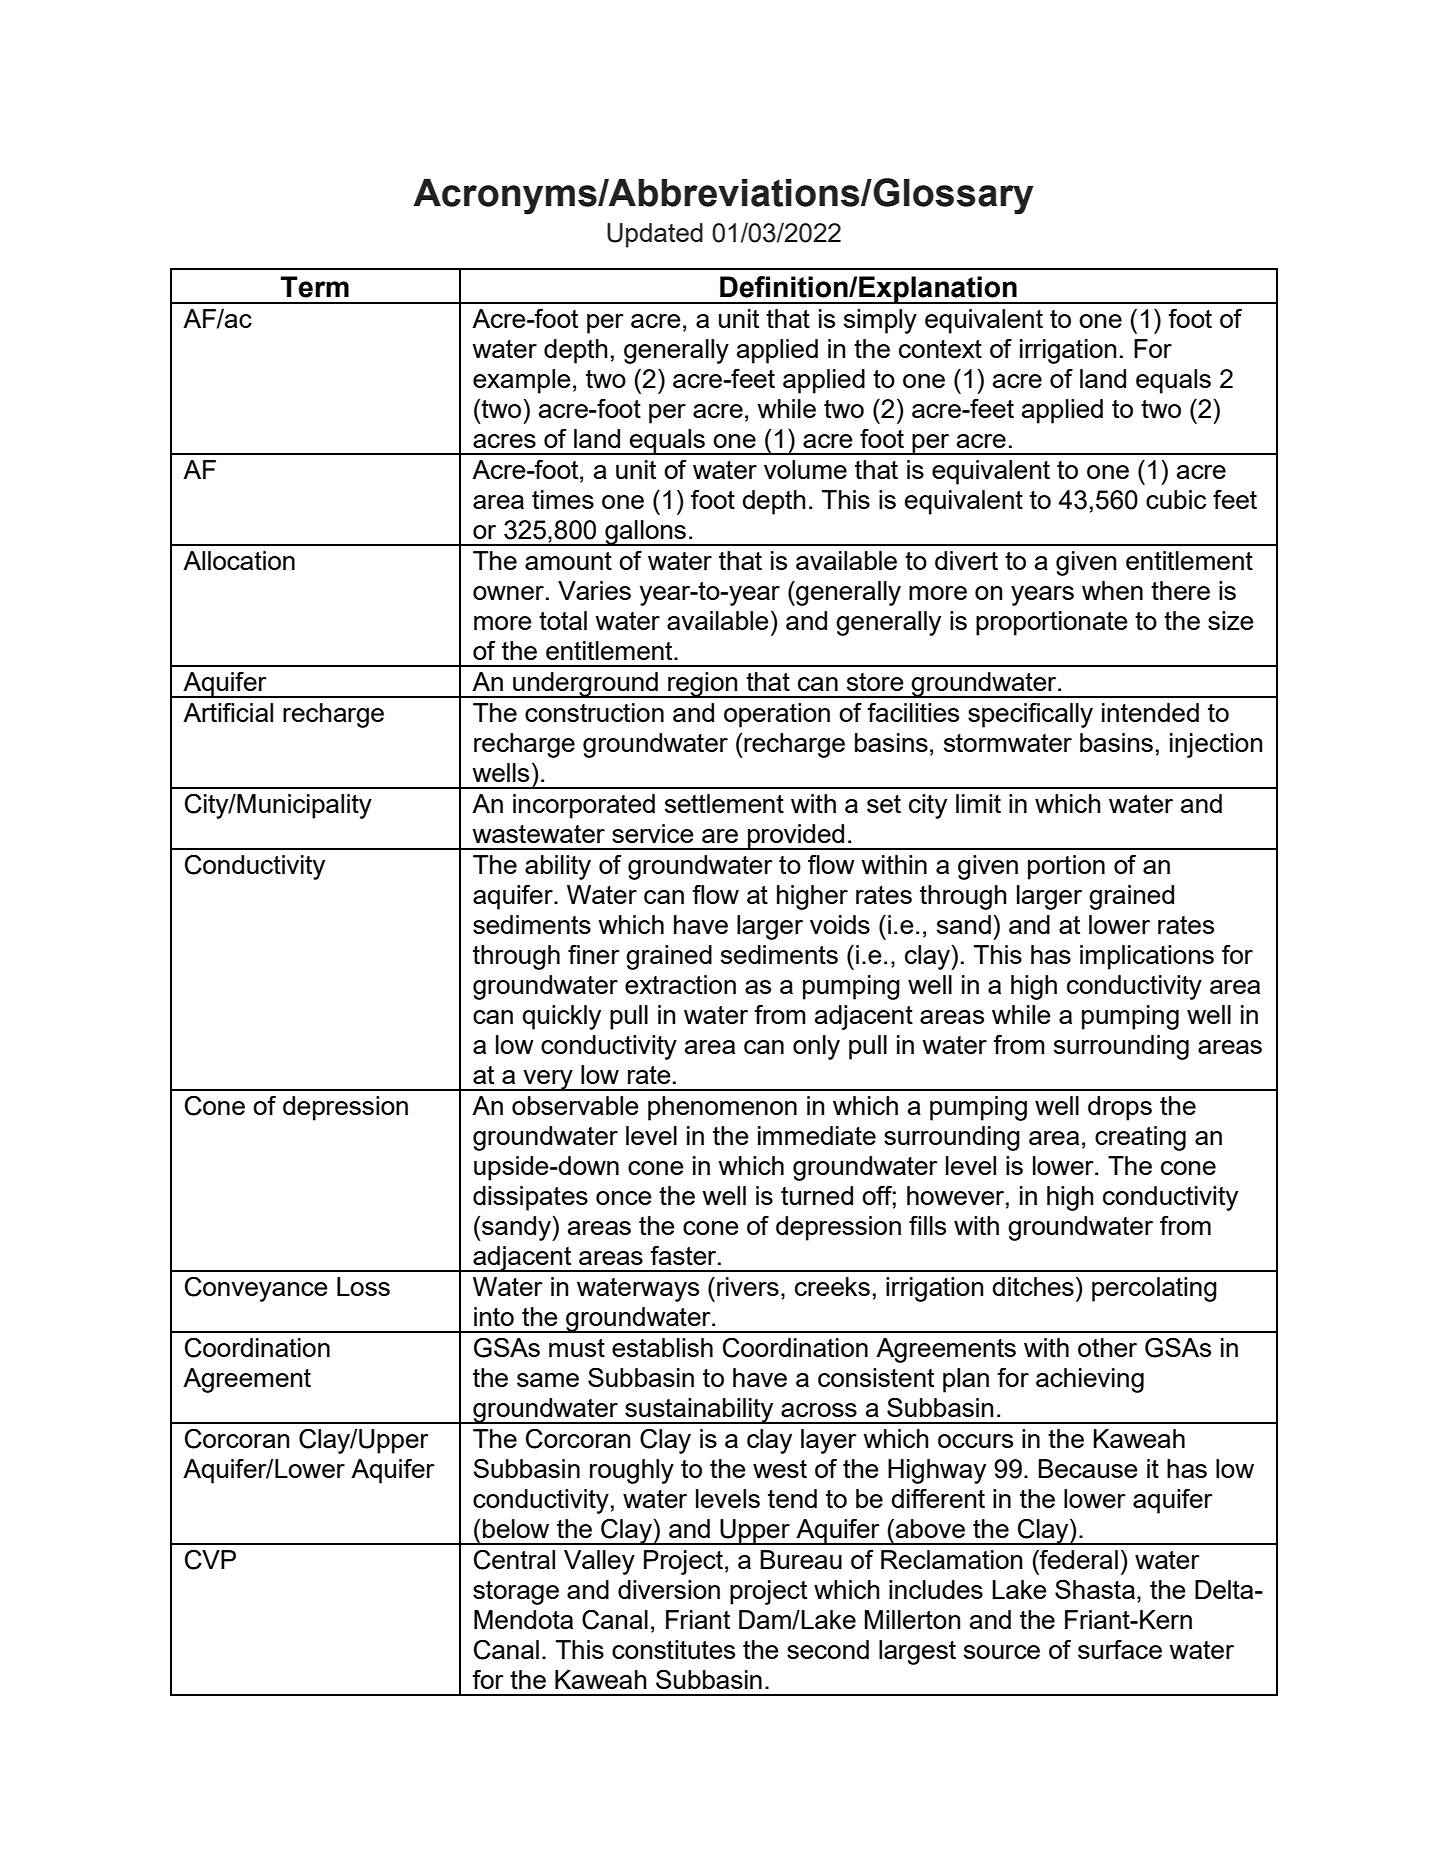 The image size is (1448, 1875). I want to click on Term, so click(315, 287).
